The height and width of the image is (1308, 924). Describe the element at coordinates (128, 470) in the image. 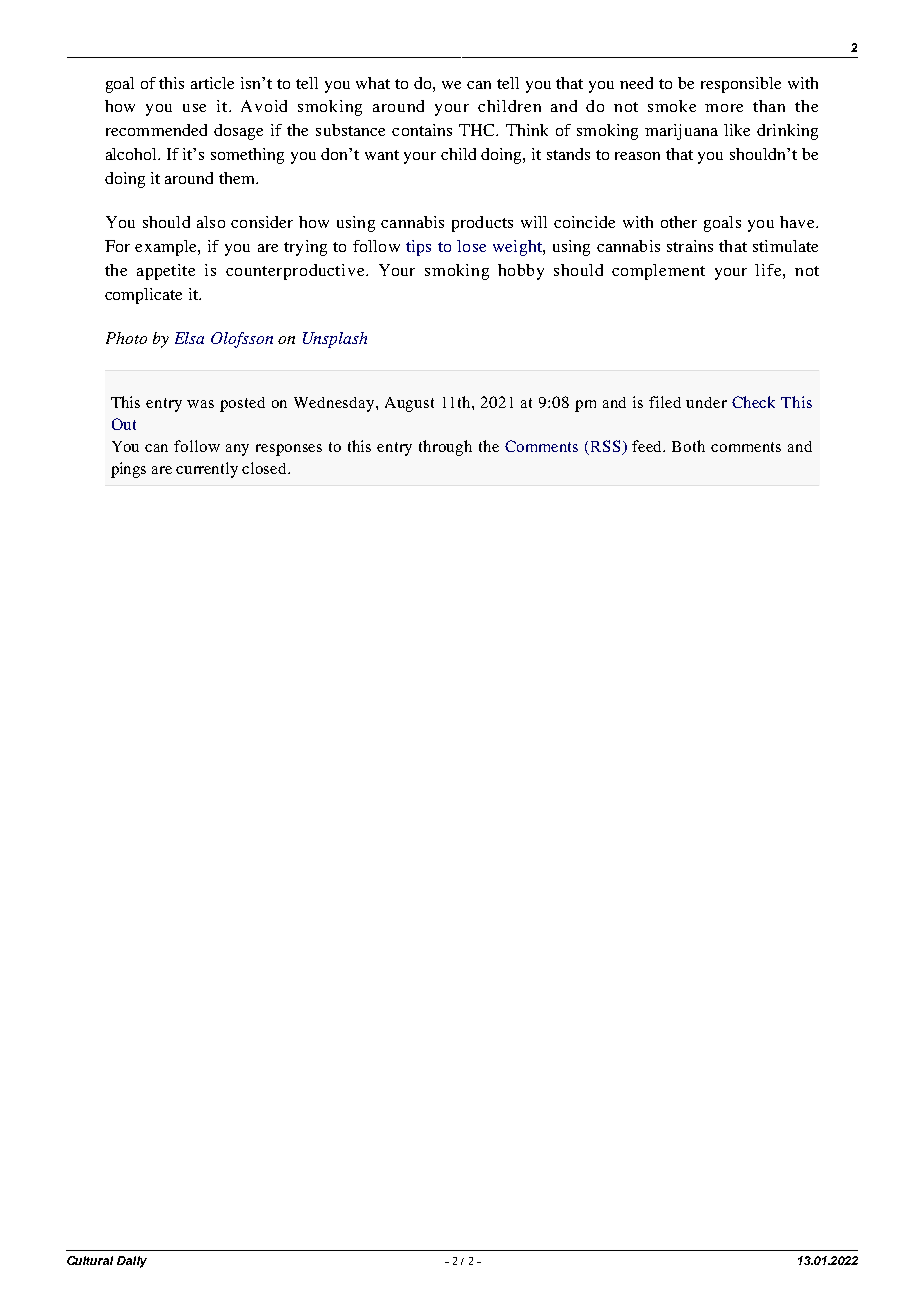

I see `pings` at that location.
